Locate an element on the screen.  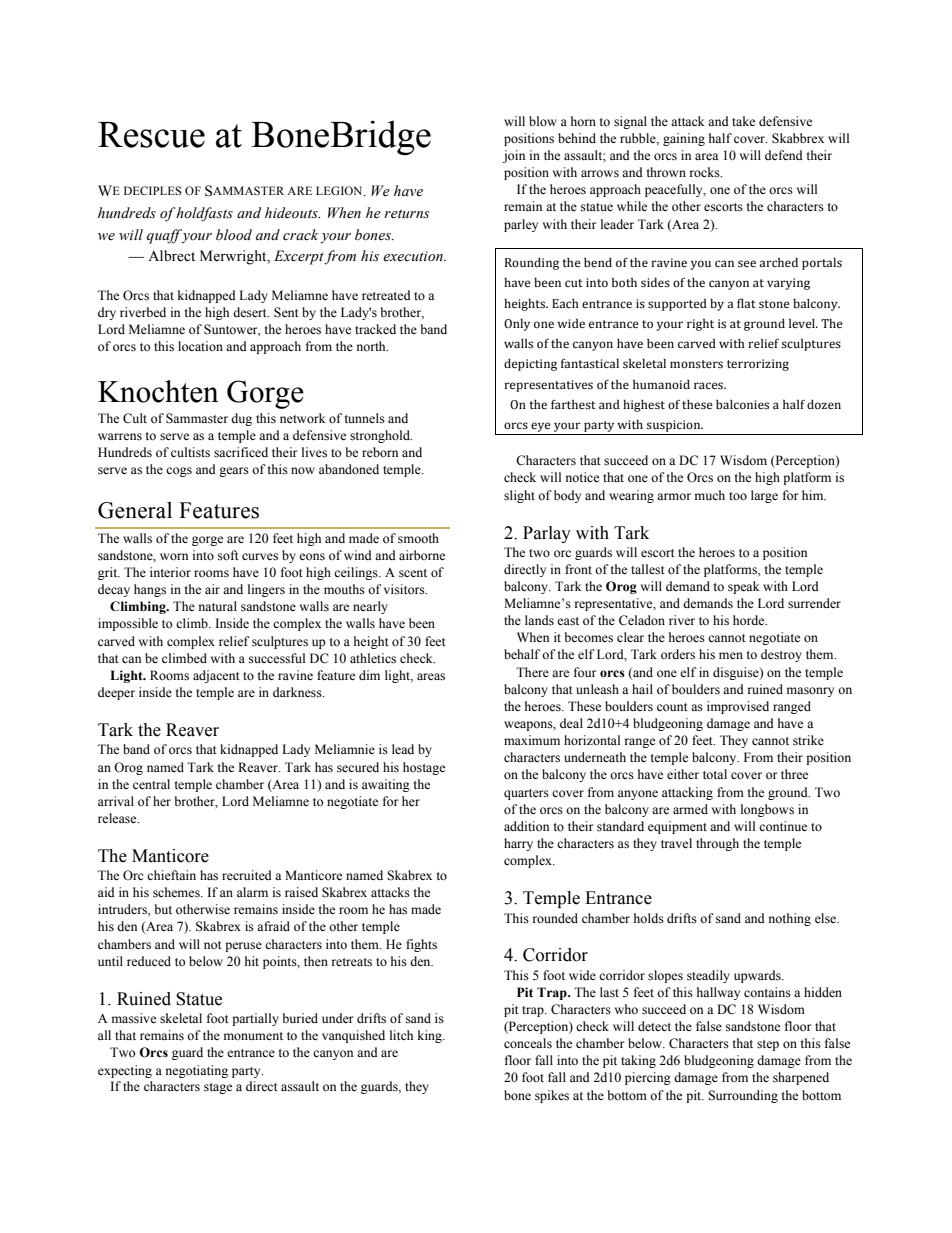
join is located at coordinates (514, 156).
